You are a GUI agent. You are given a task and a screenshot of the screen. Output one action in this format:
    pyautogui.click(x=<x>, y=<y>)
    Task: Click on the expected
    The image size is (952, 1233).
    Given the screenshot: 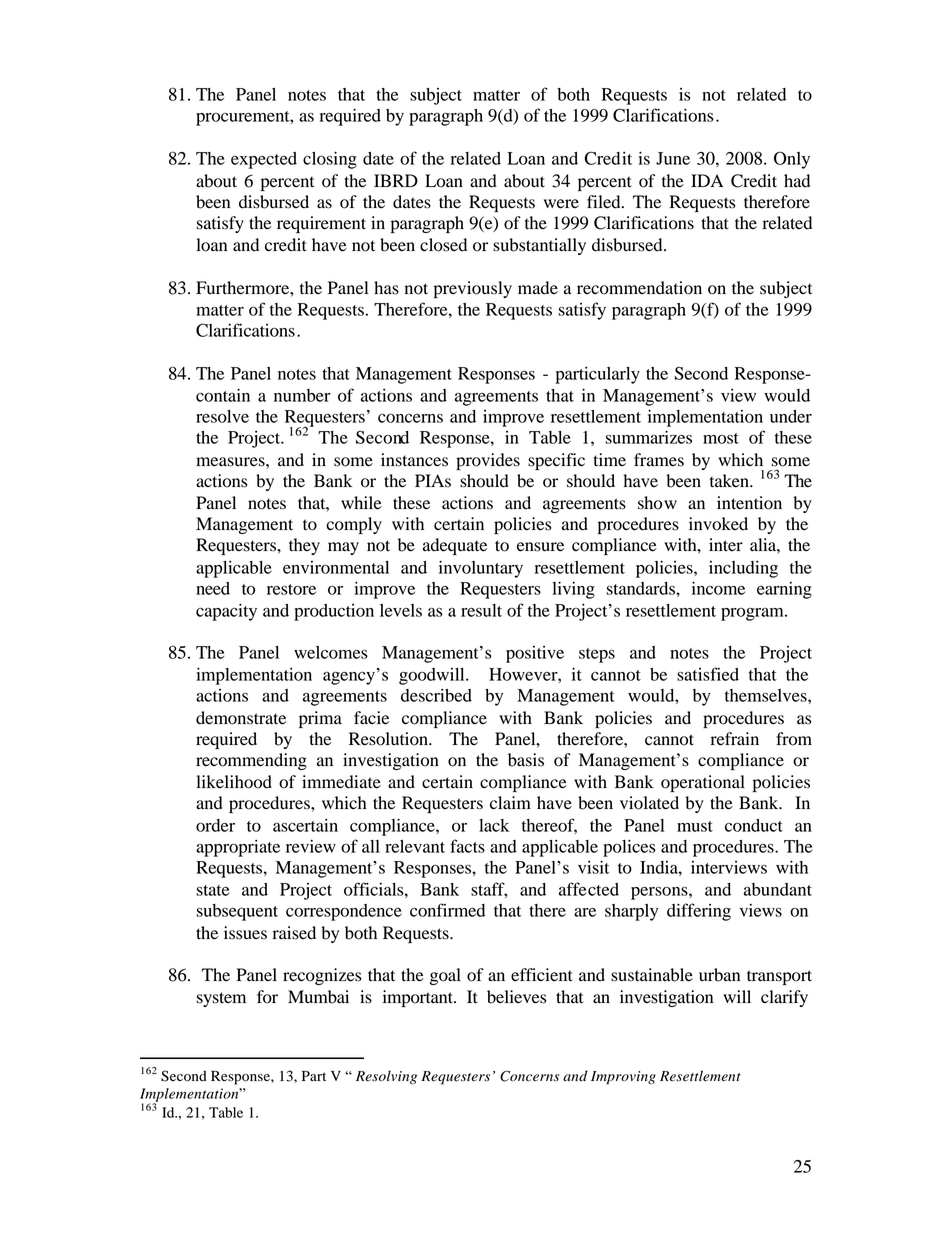 What is the action you would take?
    pyautogui.click(x=264, y=160)
